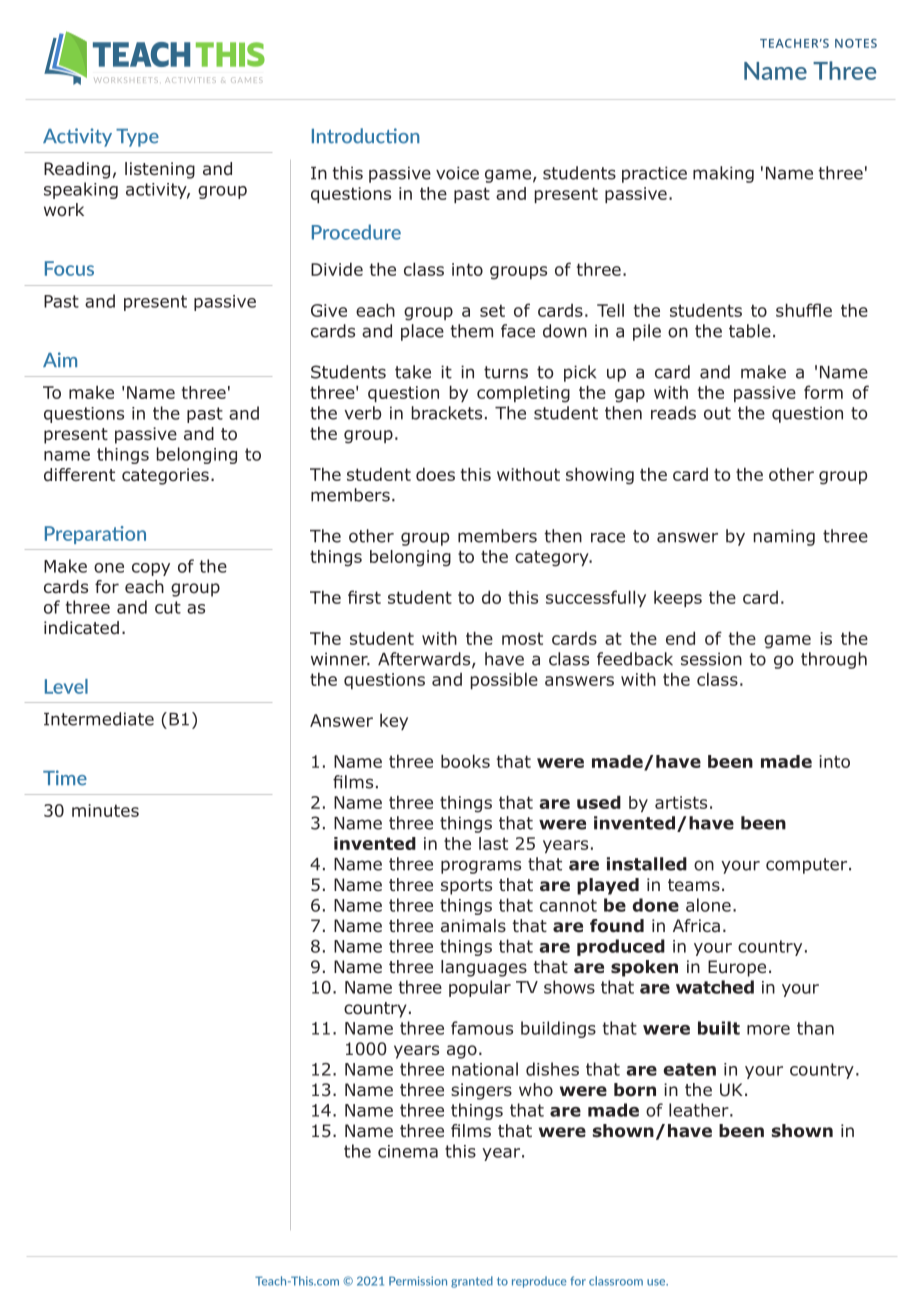 This page has height=1308, width=924. I want to click on languages, so click(484, 968).
